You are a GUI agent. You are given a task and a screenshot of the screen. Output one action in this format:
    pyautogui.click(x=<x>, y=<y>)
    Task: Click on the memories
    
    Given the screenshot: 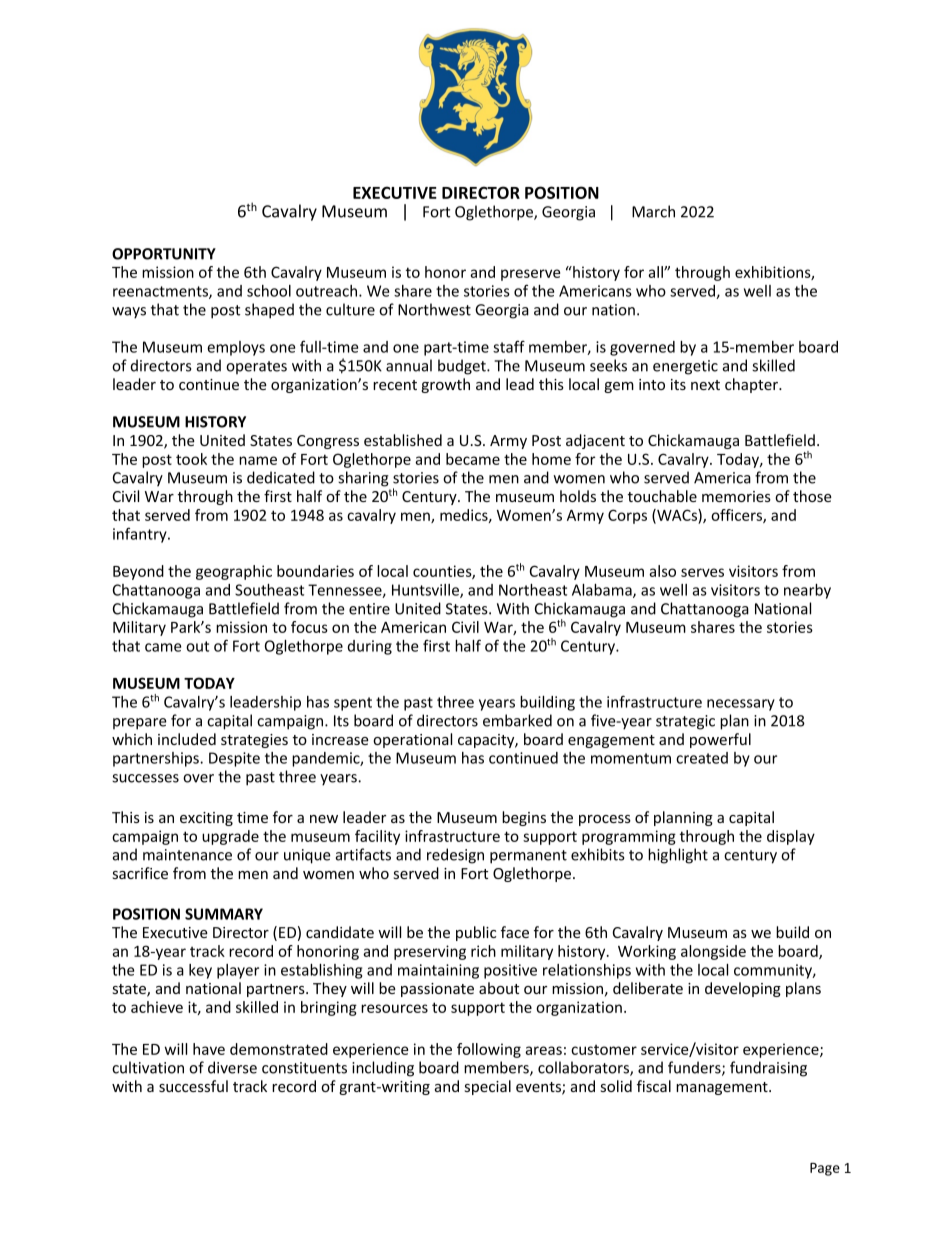 What is the action you would take?
    pyautogui.click(x=736, y=496)
